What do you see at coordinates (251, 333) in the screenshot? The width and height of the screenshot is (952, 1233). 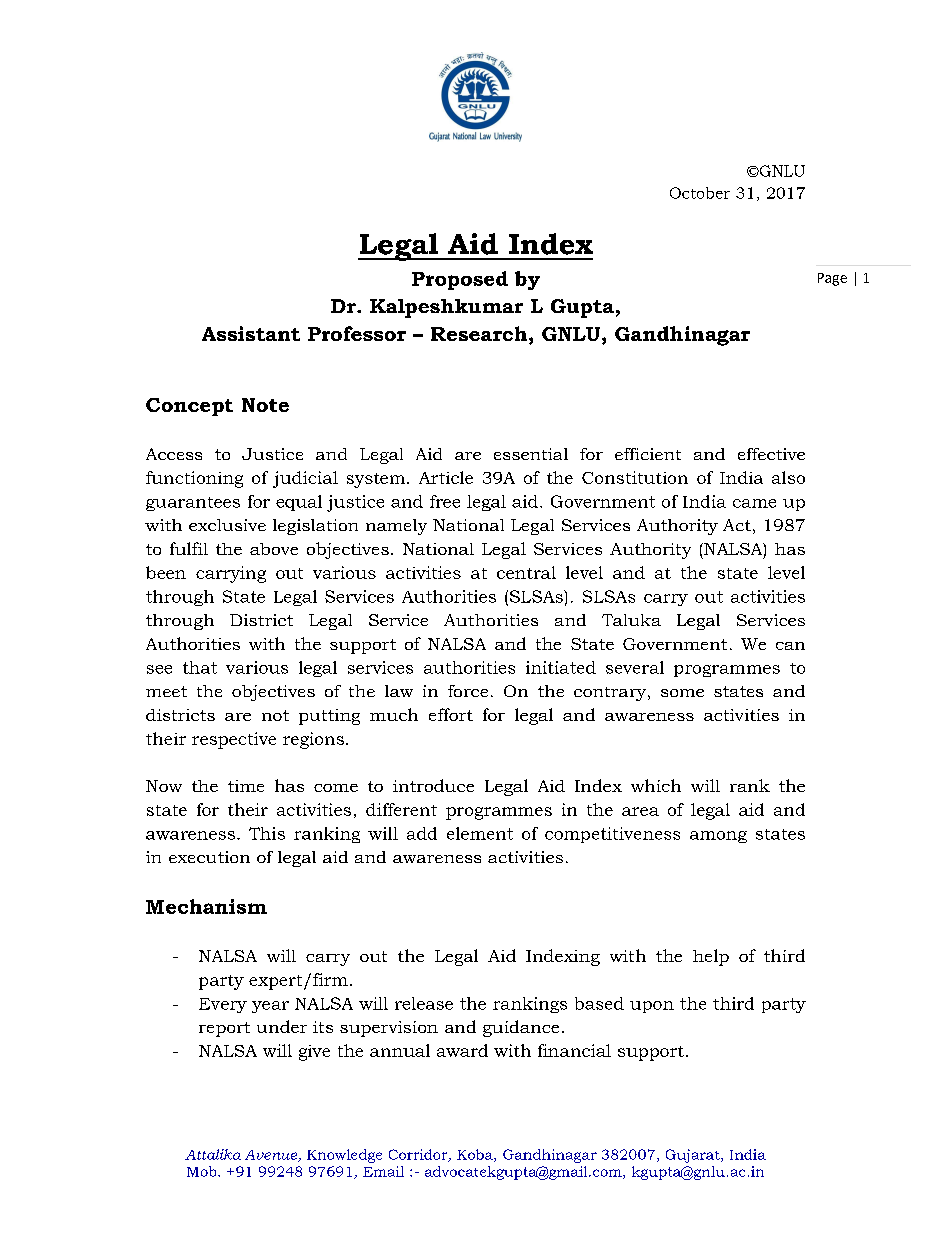 I see `Assistant` at bounding box center [251, 333].
